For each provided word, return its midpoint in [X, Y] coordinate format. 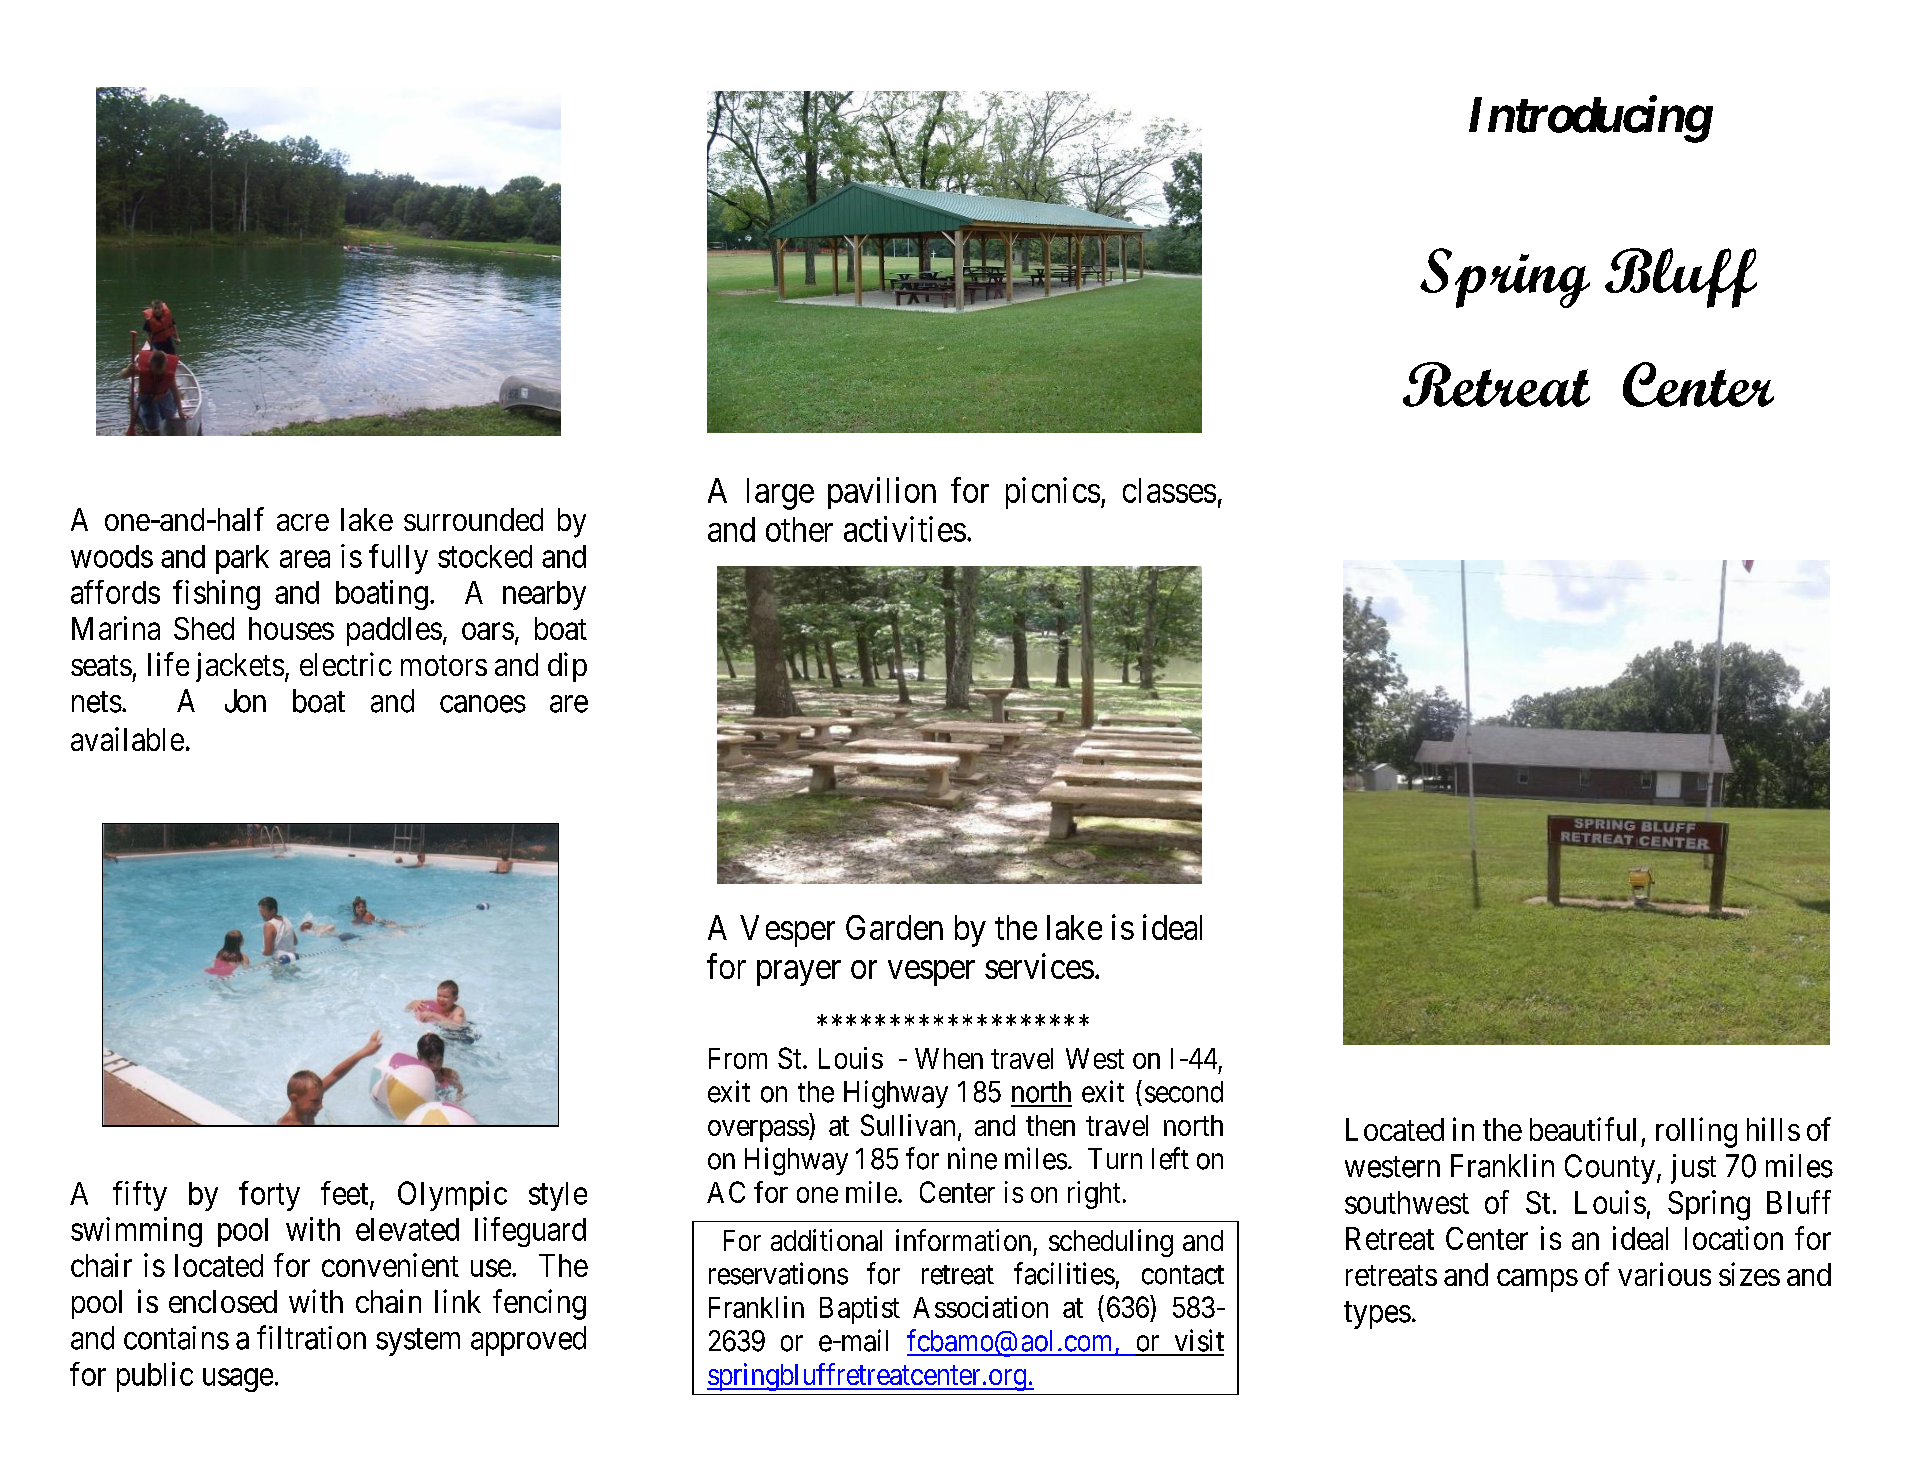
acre [303, 522]
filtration [311, 1337]
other [799, 529]
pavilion [882, 493]
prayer [799, 973]
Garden [894, 927]
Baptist [860, 1310]
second [1184, 1092]
